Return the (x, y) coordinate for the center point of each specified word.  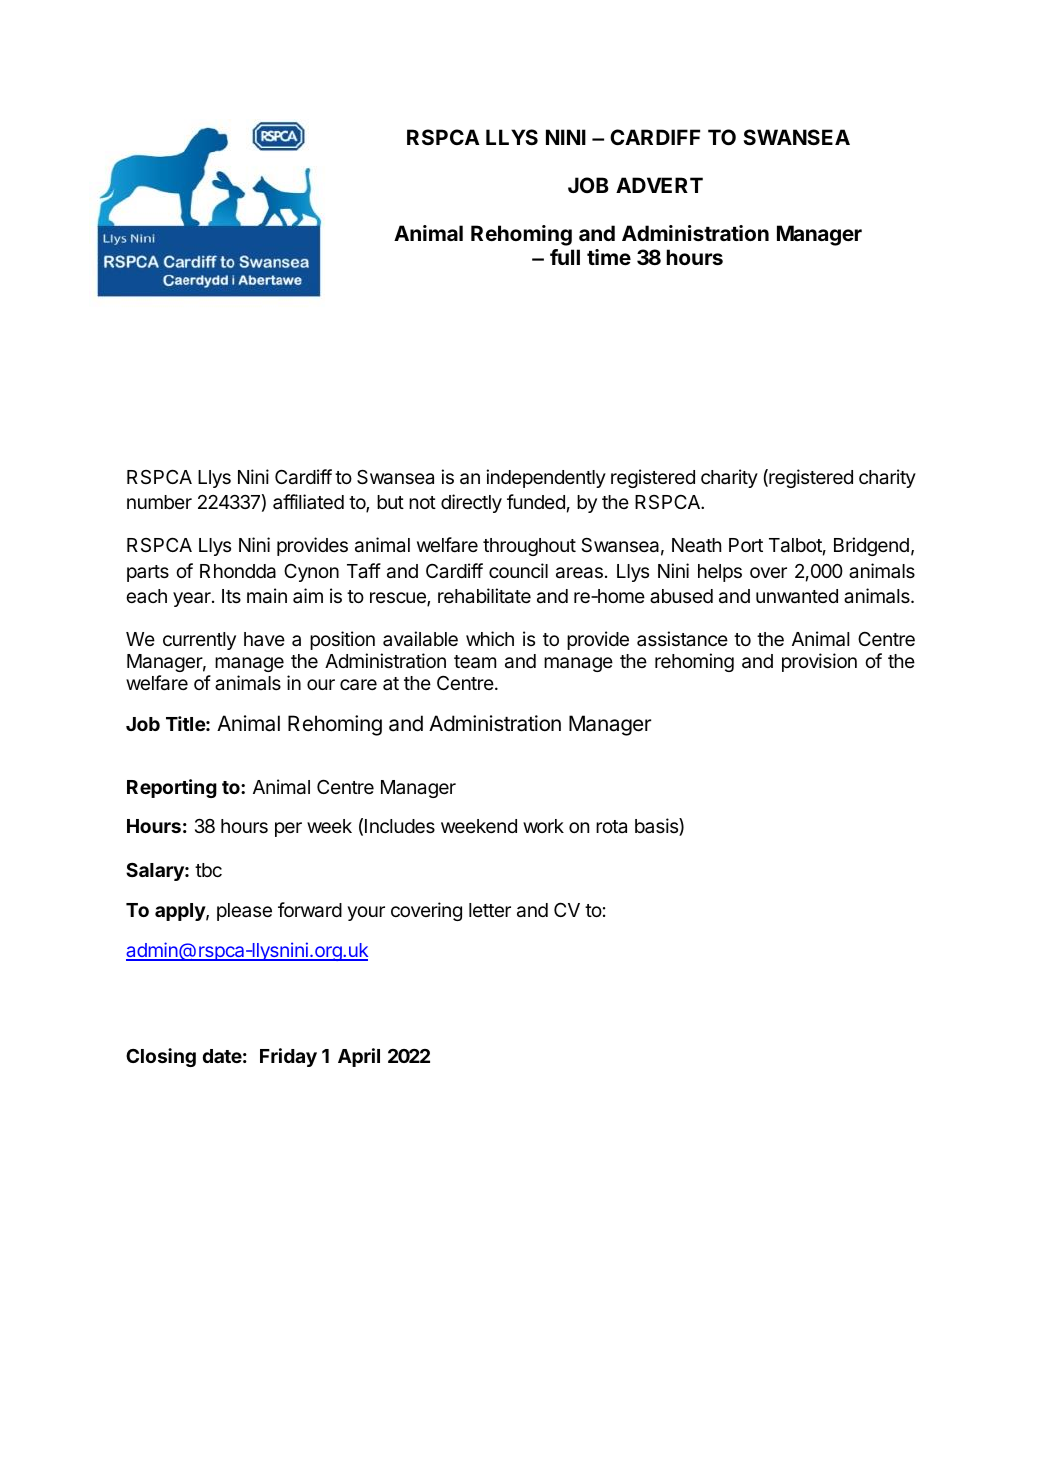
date (222, 1056)
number (159, 502)
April (359, 1057)
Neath (696, 545)
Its (231, 596)
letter (490, 910)
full (565, 257)
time (609, 257)
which (490, 638)
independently (546, 478)
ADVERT (659, 185)
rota (611, 826)
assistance (682, 638)
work (543, 826)
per (288, 829)
